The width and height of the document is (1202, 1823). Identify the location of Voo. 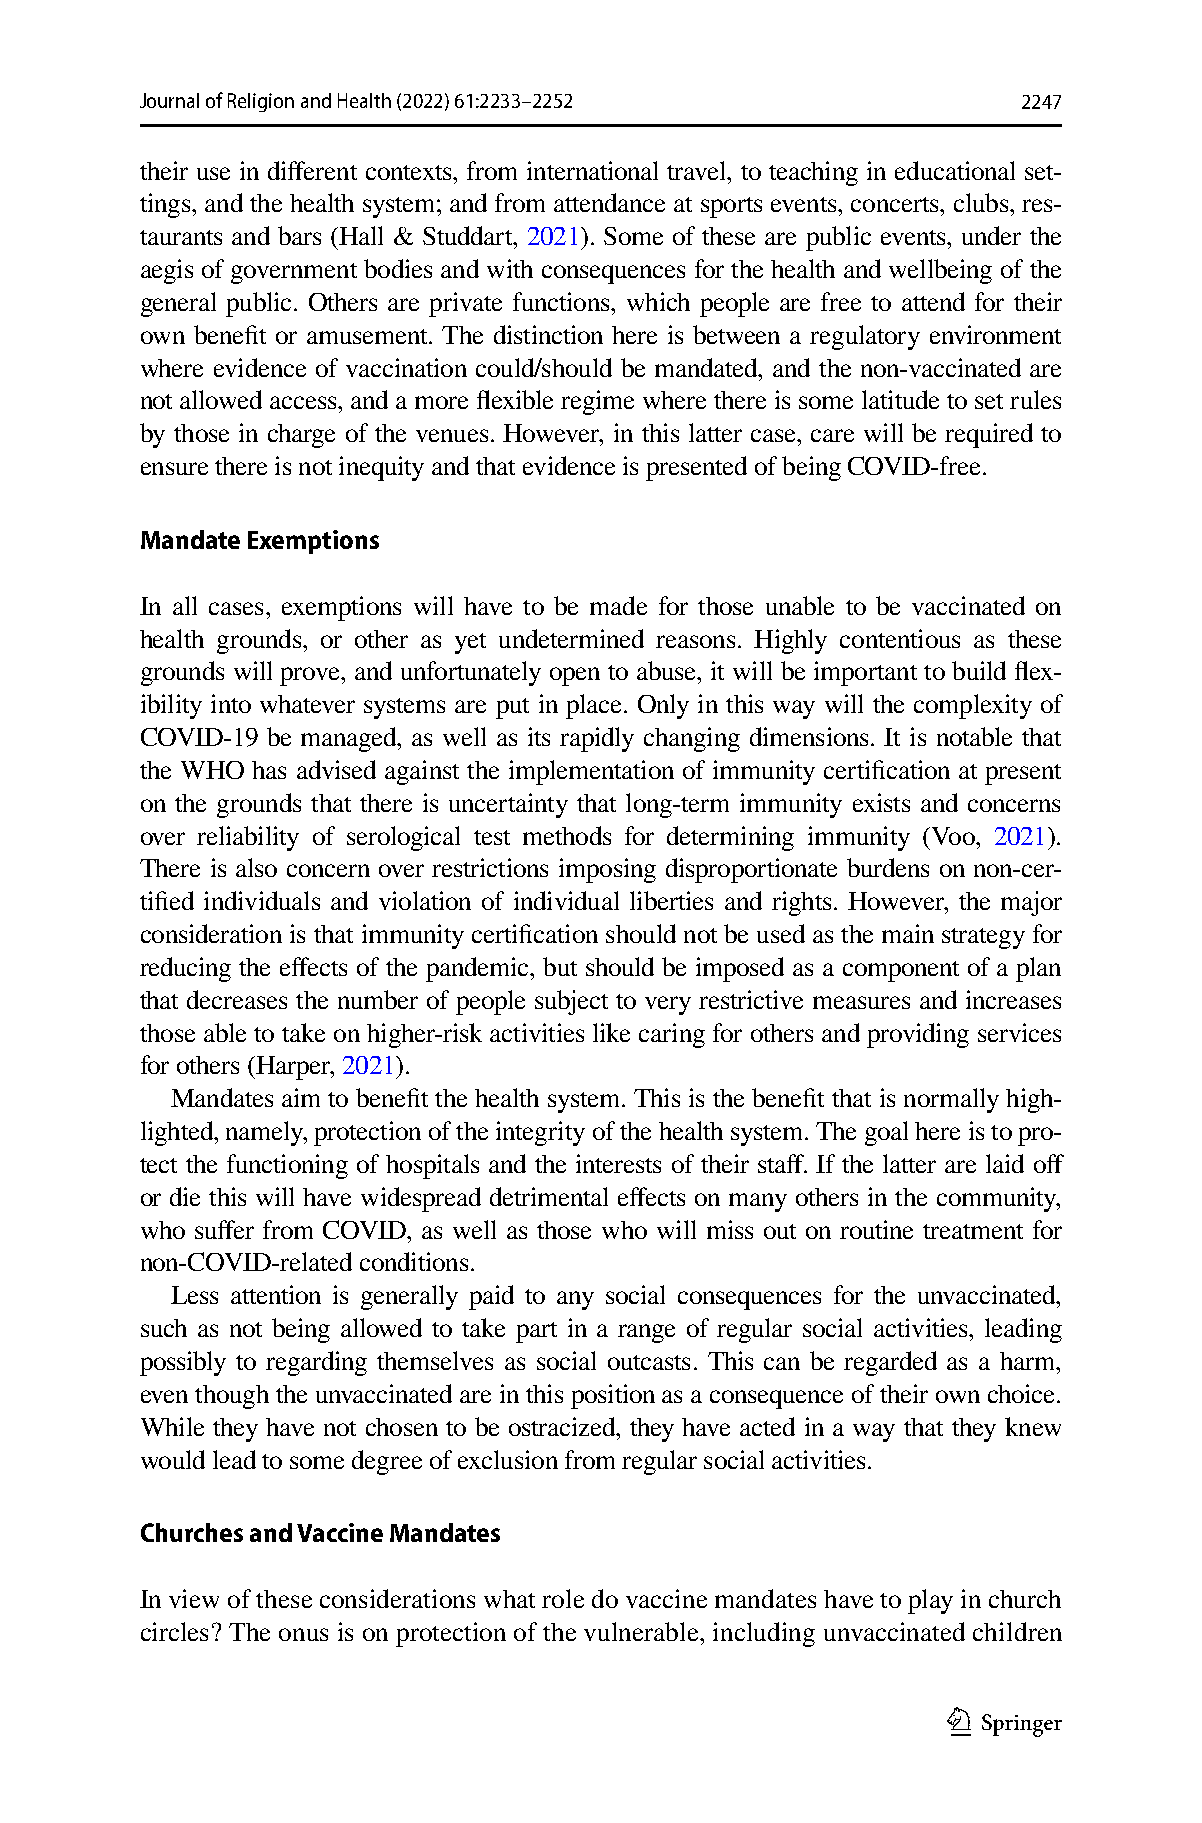
(953, 836).
